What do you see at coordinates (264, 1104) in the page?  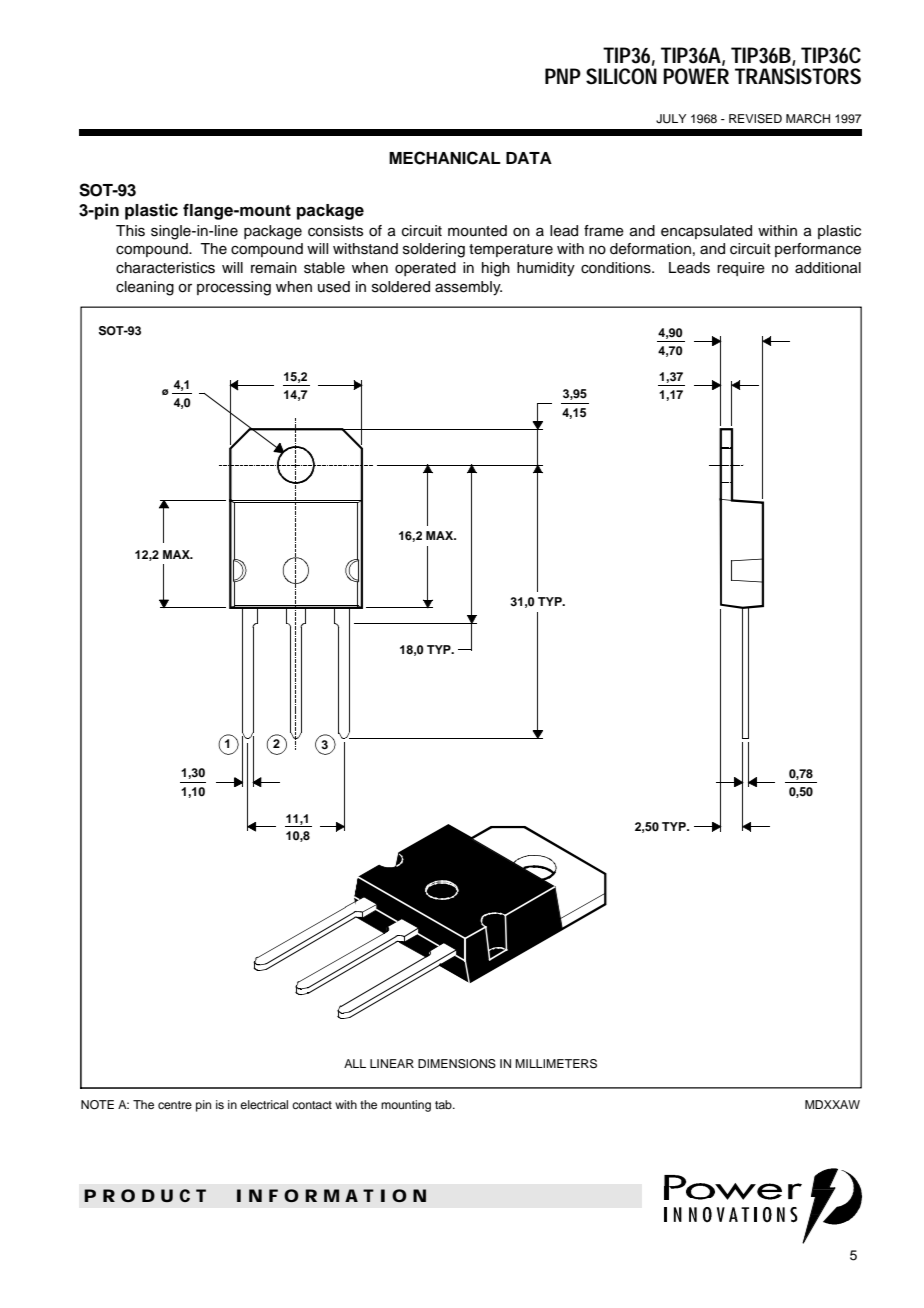 I see `electrical` at bounding box center [264, 1104].
